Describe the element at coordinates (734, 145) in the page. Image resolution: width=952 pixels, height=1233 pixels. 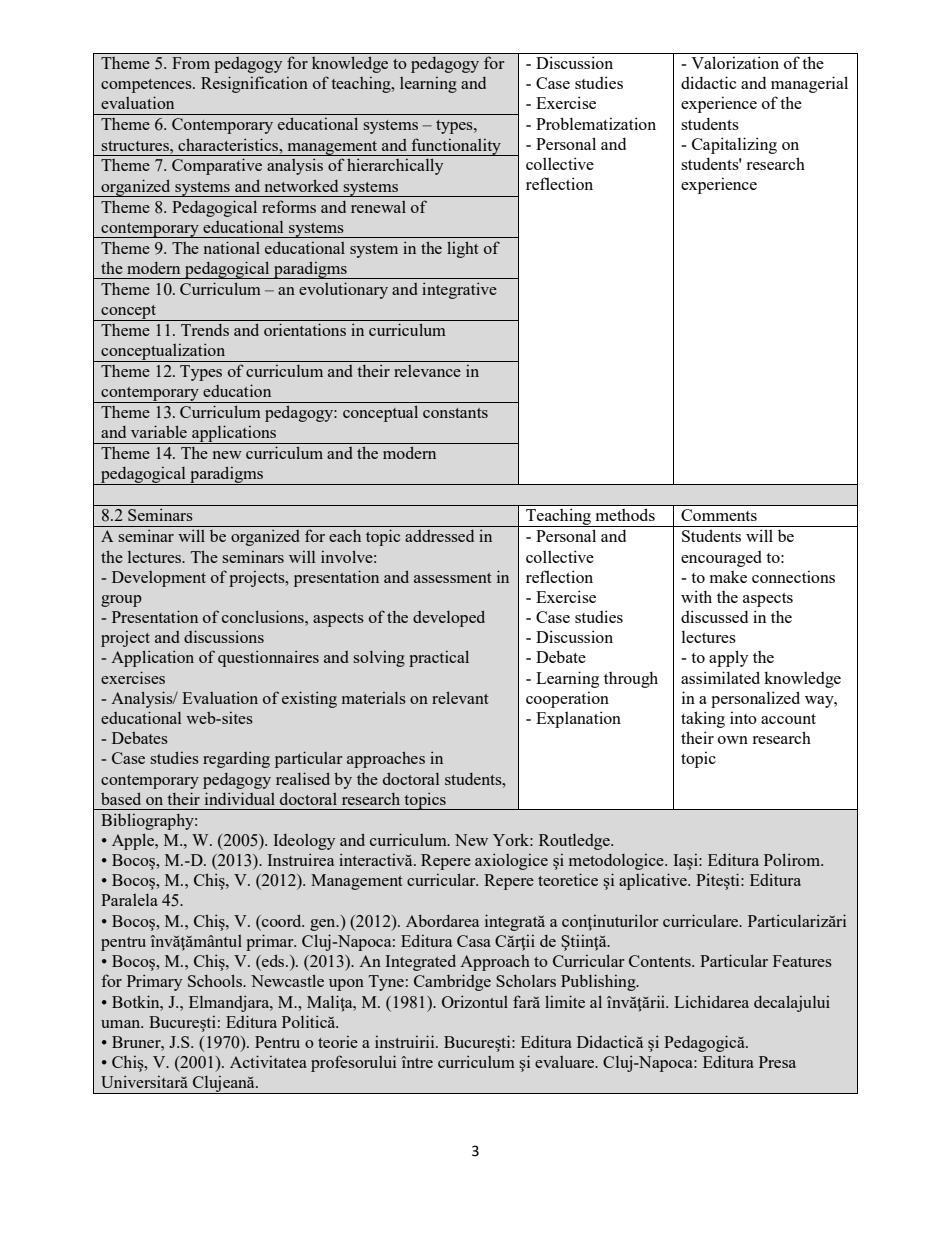
I see `Capitalizing` at that location.
